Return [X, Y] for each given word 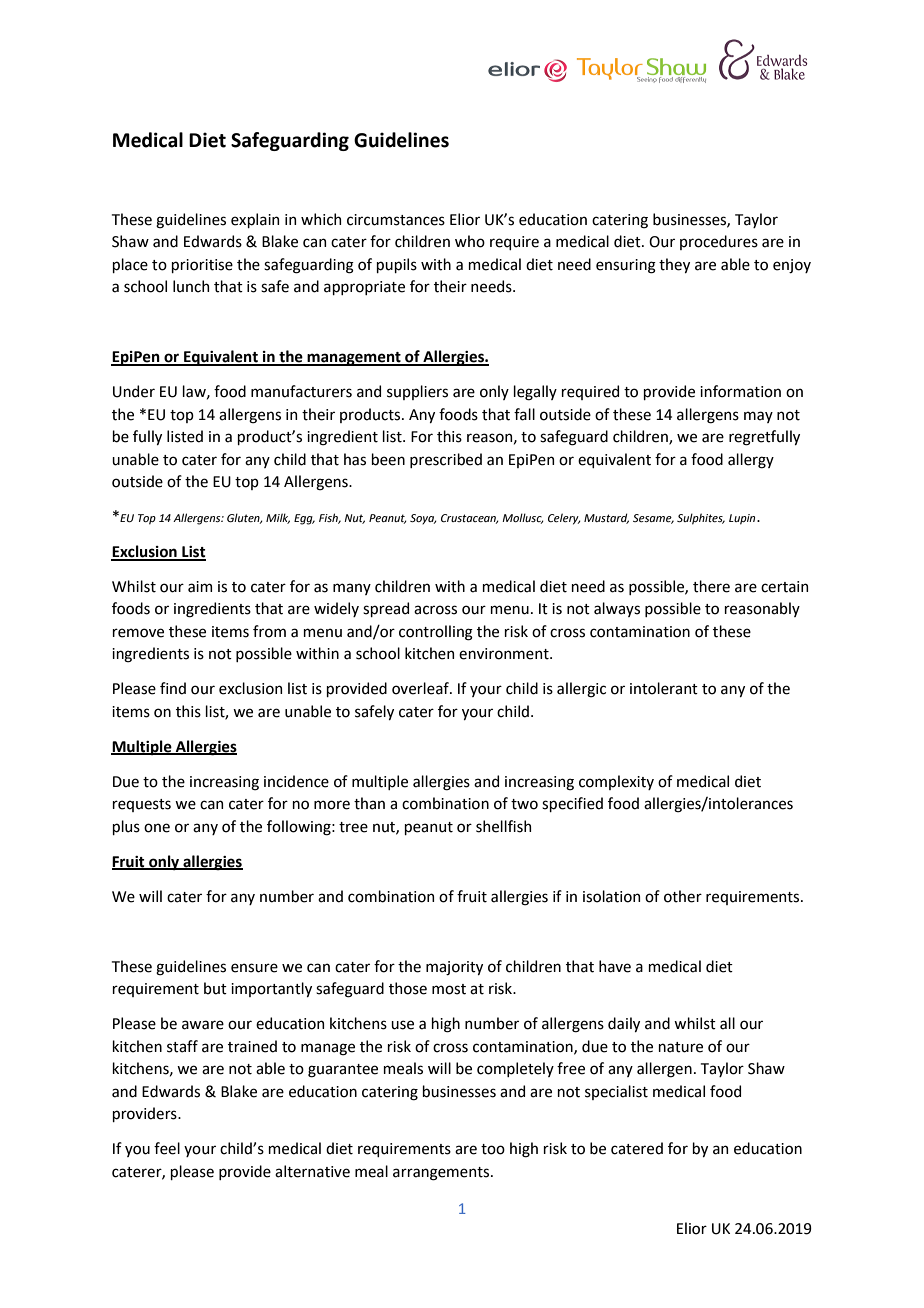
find [173, 688]
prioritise [202, 266]
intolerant [664, 688]
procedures [719, 242]
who [470, 241]
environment [505, 654]
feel [167, 1148]
